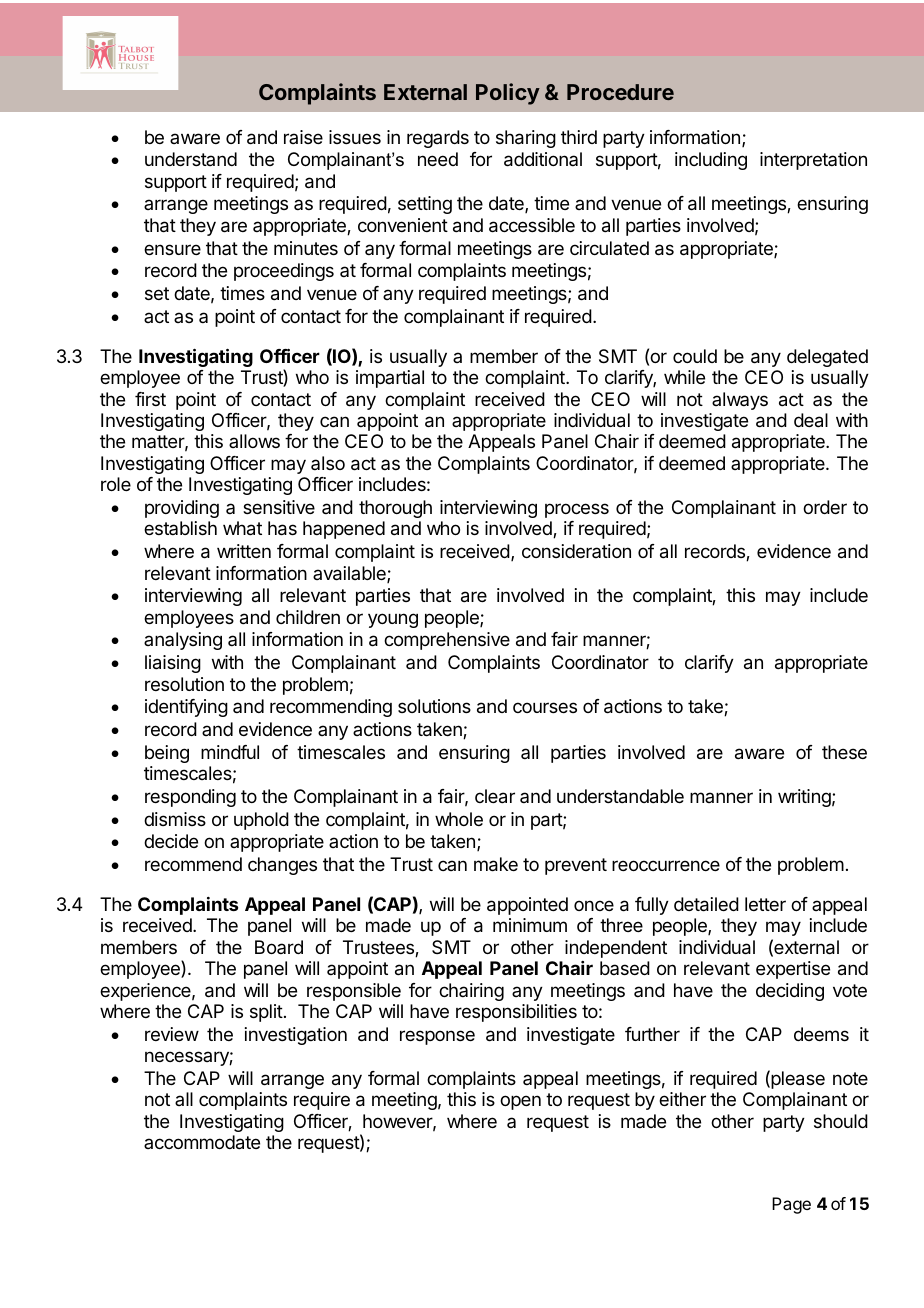 The image size is (924, 1308). Describe the element at coordinates (813, 161) in the image. I see `interpretation` at that location.
